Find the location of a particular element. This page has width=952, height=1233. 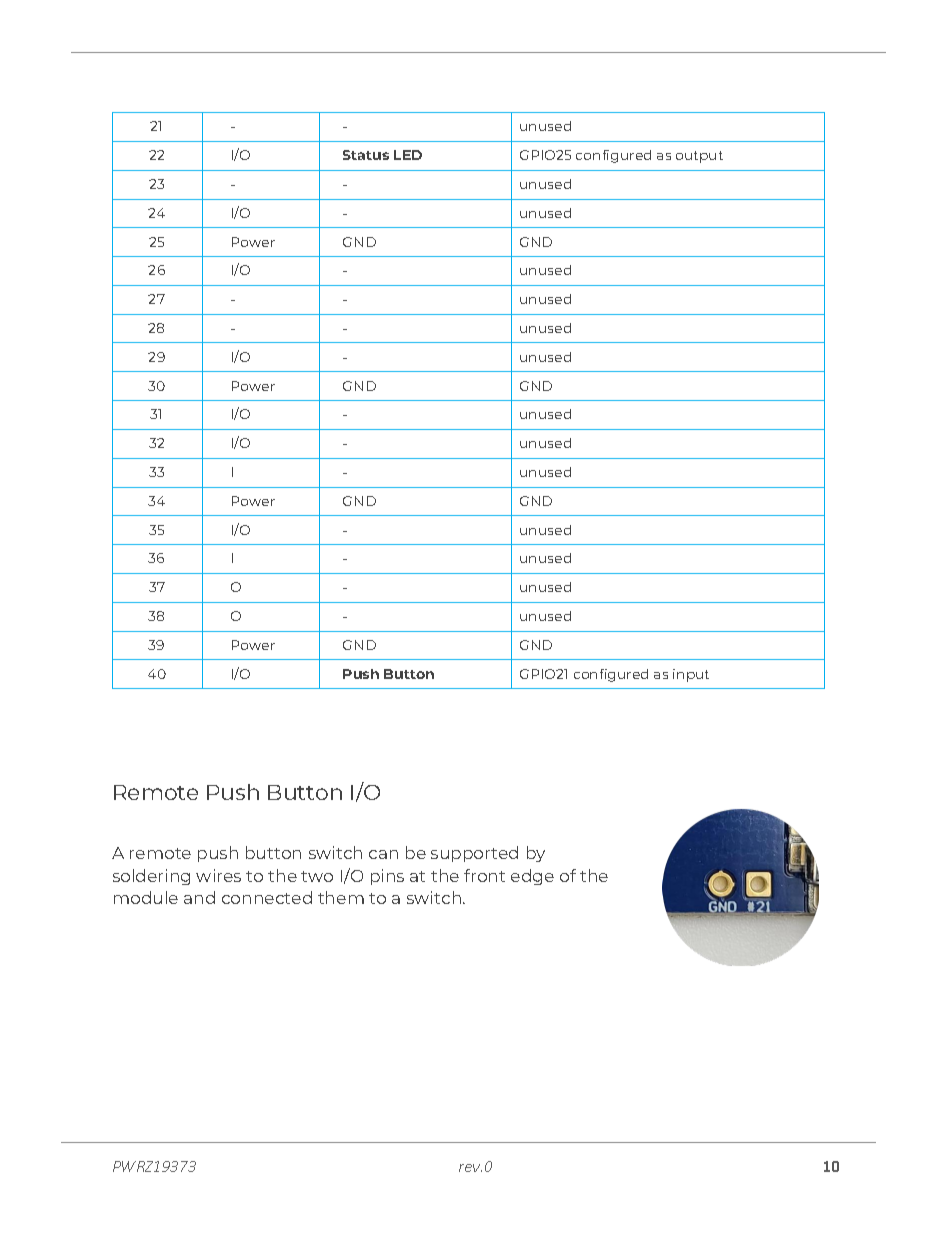

LED is located at coordinates (408, 155).
